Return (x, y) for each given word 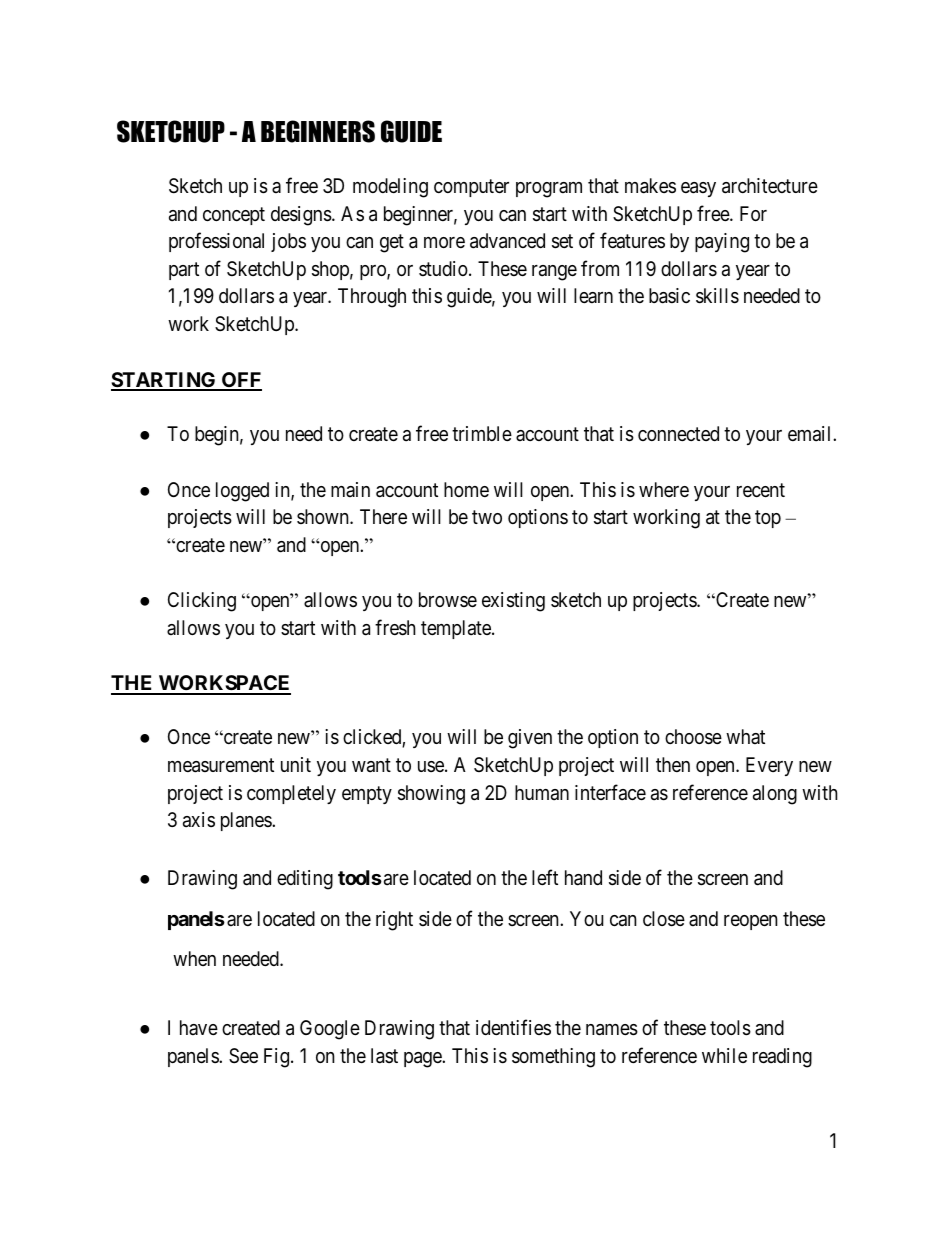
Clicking (202, 602)
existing (513, 602)
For (753, 213)
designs (301, 216)
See (243, 1056)
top (768, 519)
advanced (507, 241)
